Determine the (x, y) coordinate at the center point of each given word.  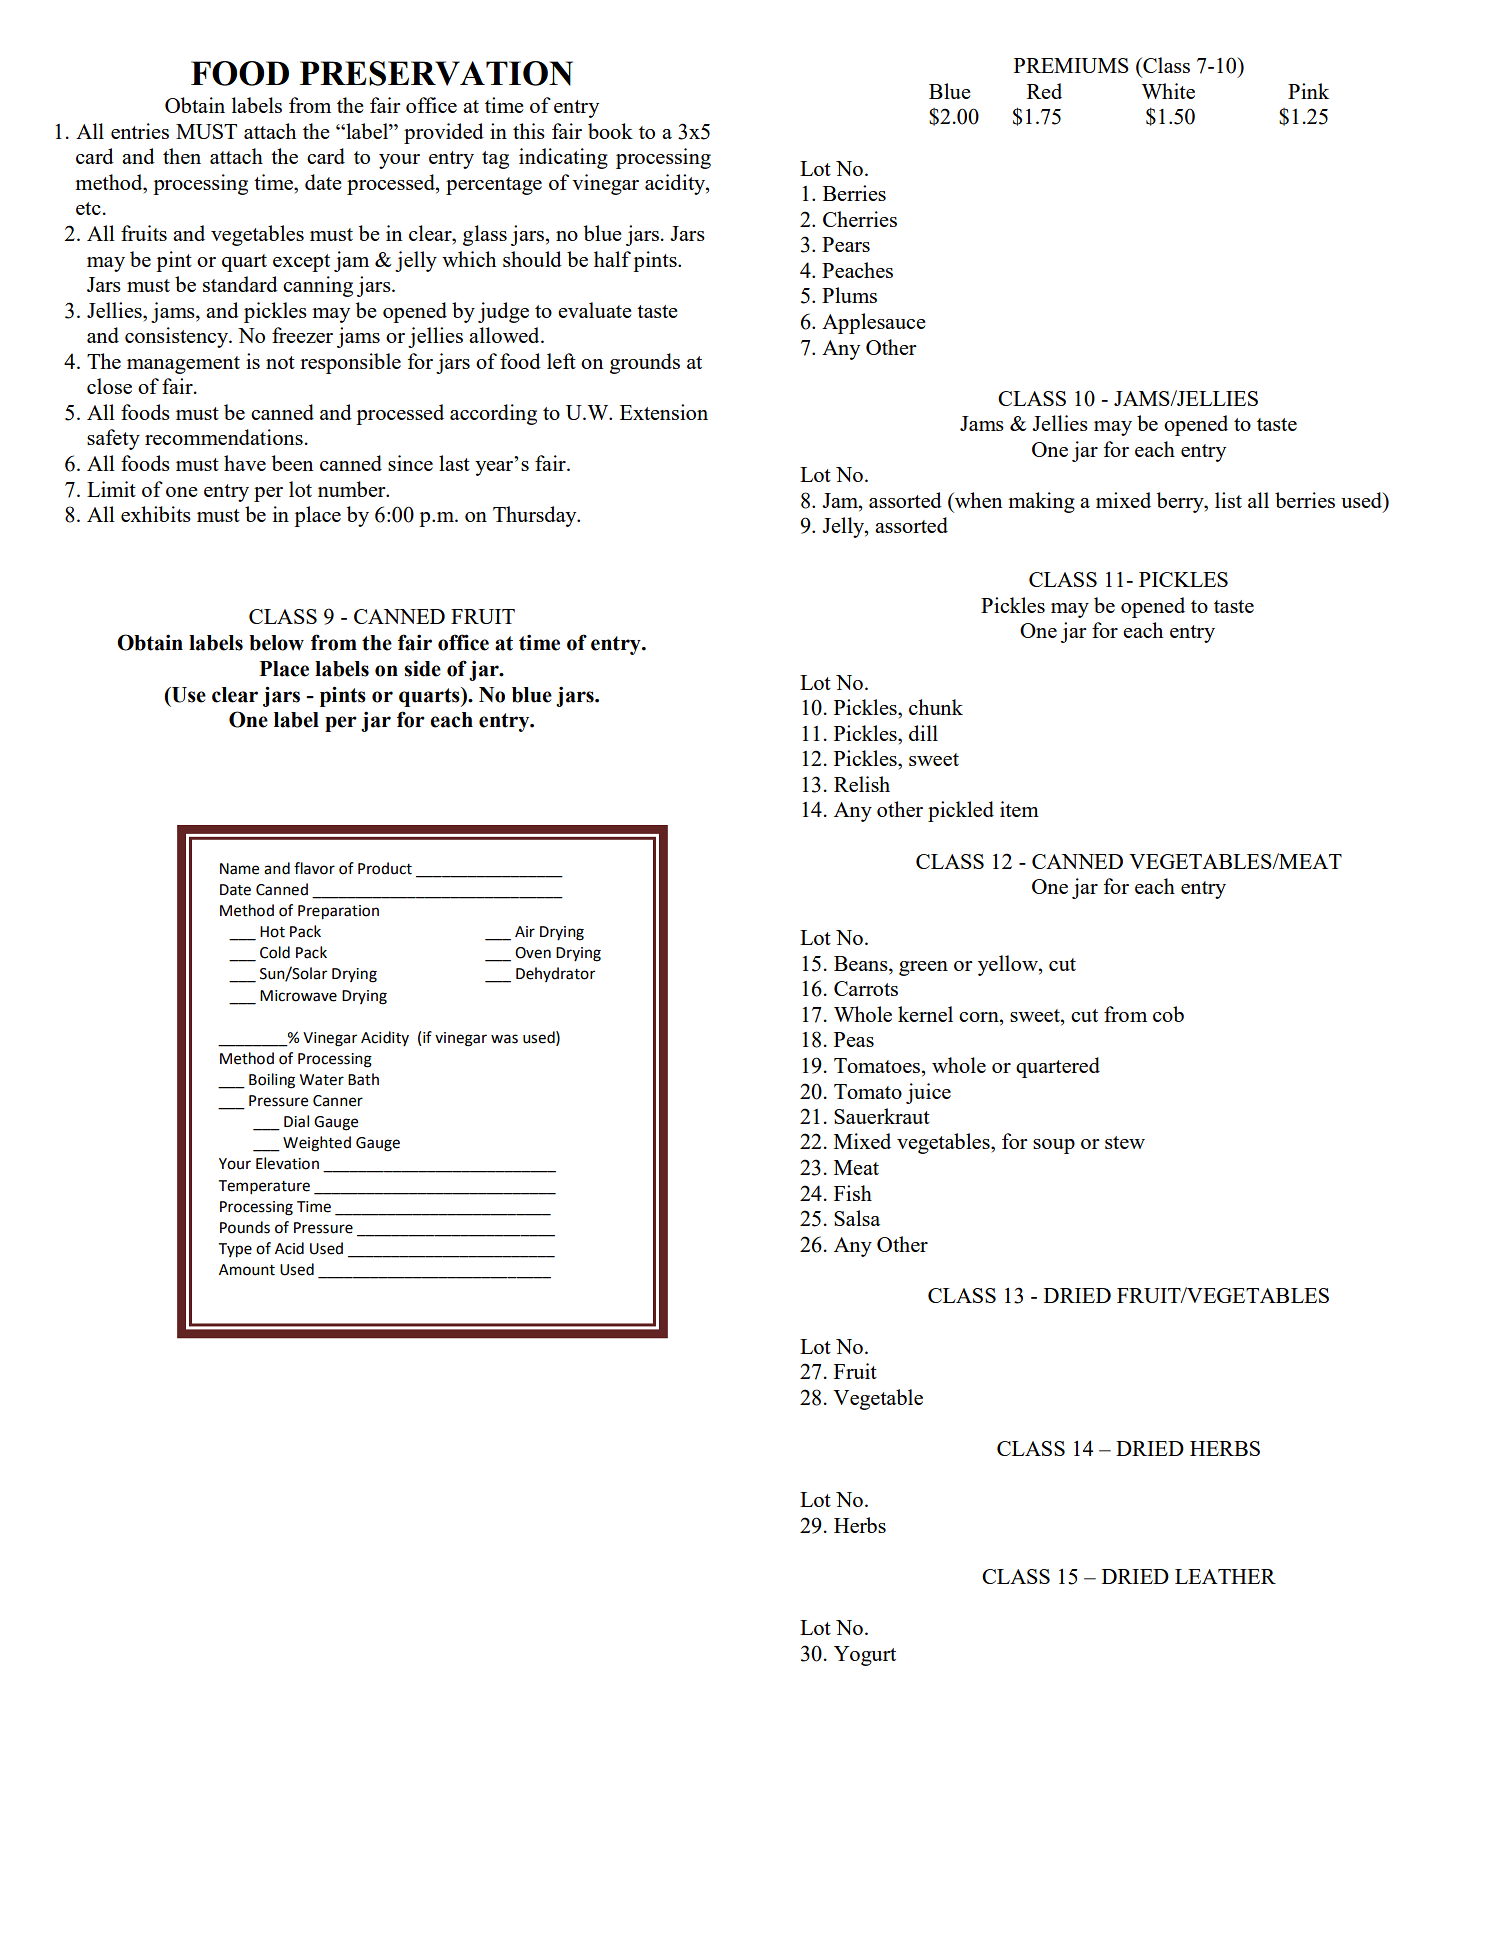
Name (239, 869)
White (1168, 91)
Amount (247, 1270)
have (245, 463)
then (182, 156)
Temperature (264, 1187)
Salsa (857, 1218)
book (610, 131)
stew (1125, 1142)
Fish (853, 1193)
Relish (862, 784)
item (1019, 809)
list (1228, 500)
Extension (664, 412)
